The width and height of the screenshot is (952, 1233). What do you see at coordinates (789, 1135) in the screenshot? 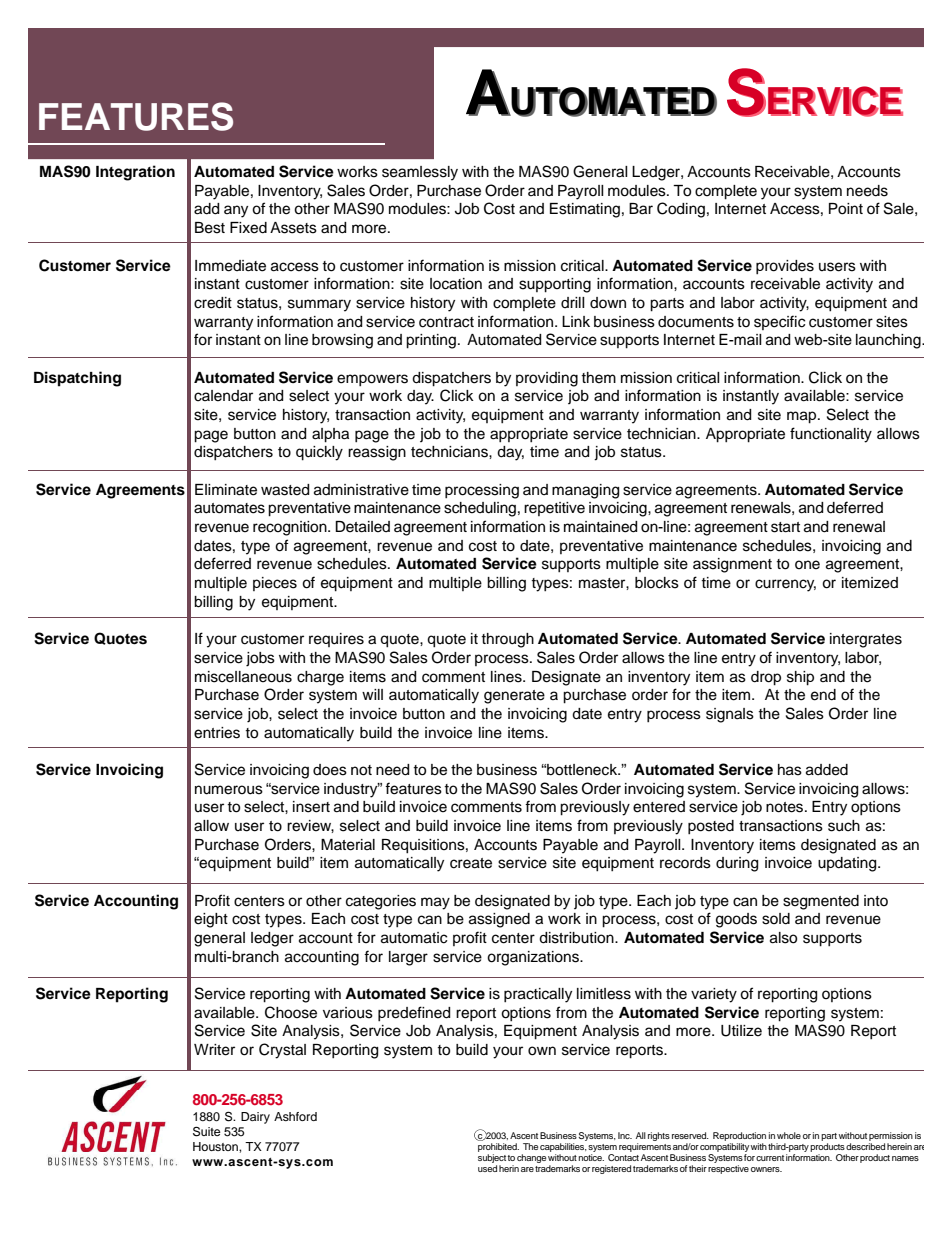
I see `whole` at bounding box center [789, 1135].
